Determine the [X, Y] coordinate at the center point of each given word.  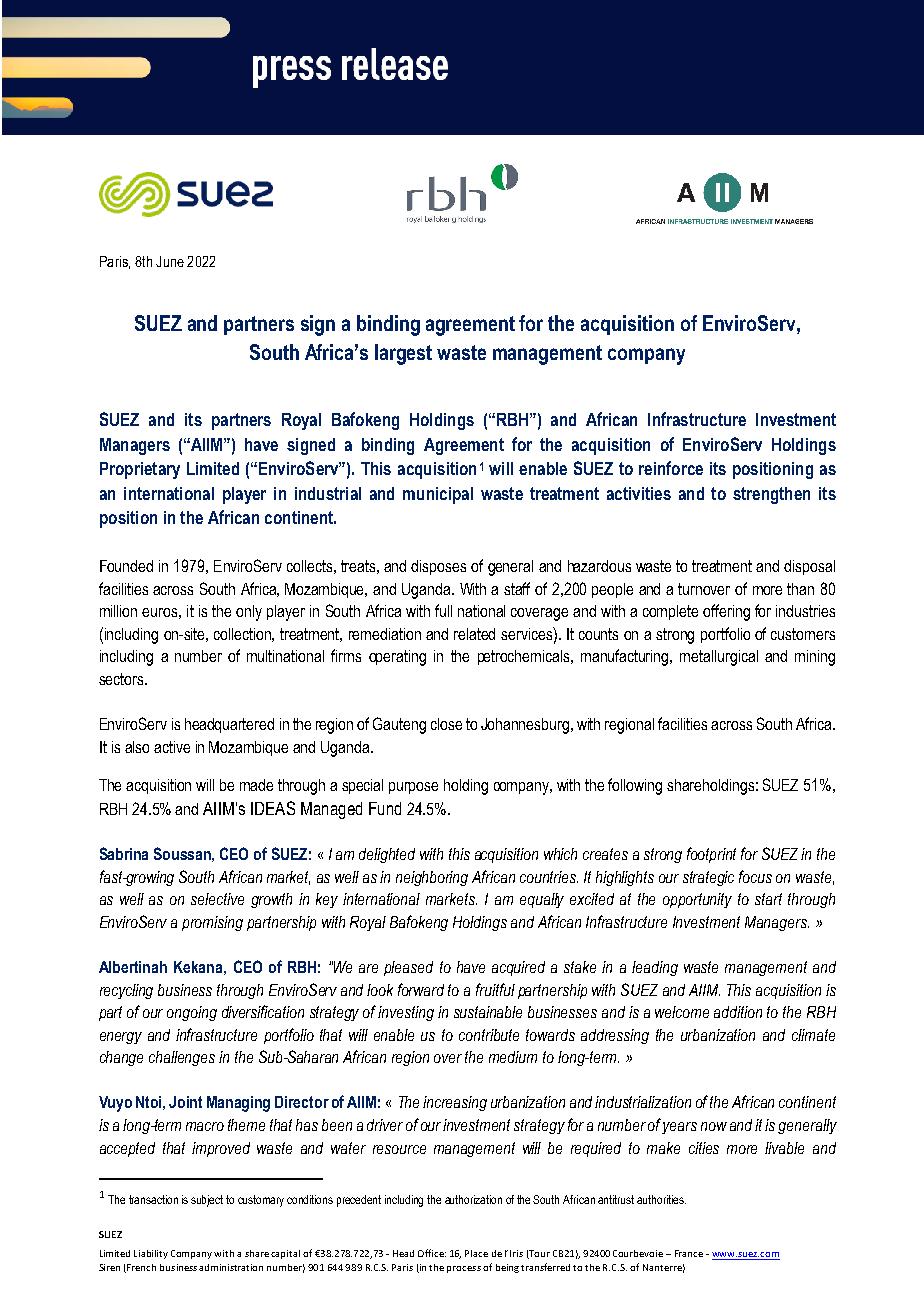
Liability [151, 1254]
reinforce [671, 468]
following [635, 786]
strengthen [771, 495]
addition [738, 1012]
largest [403, 354]
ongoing [192, 1013]
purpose [413, 788]
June [170, 261]
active [172, 747]
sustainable [488, 1012]
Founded [126, 566]
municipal [438, 495]
